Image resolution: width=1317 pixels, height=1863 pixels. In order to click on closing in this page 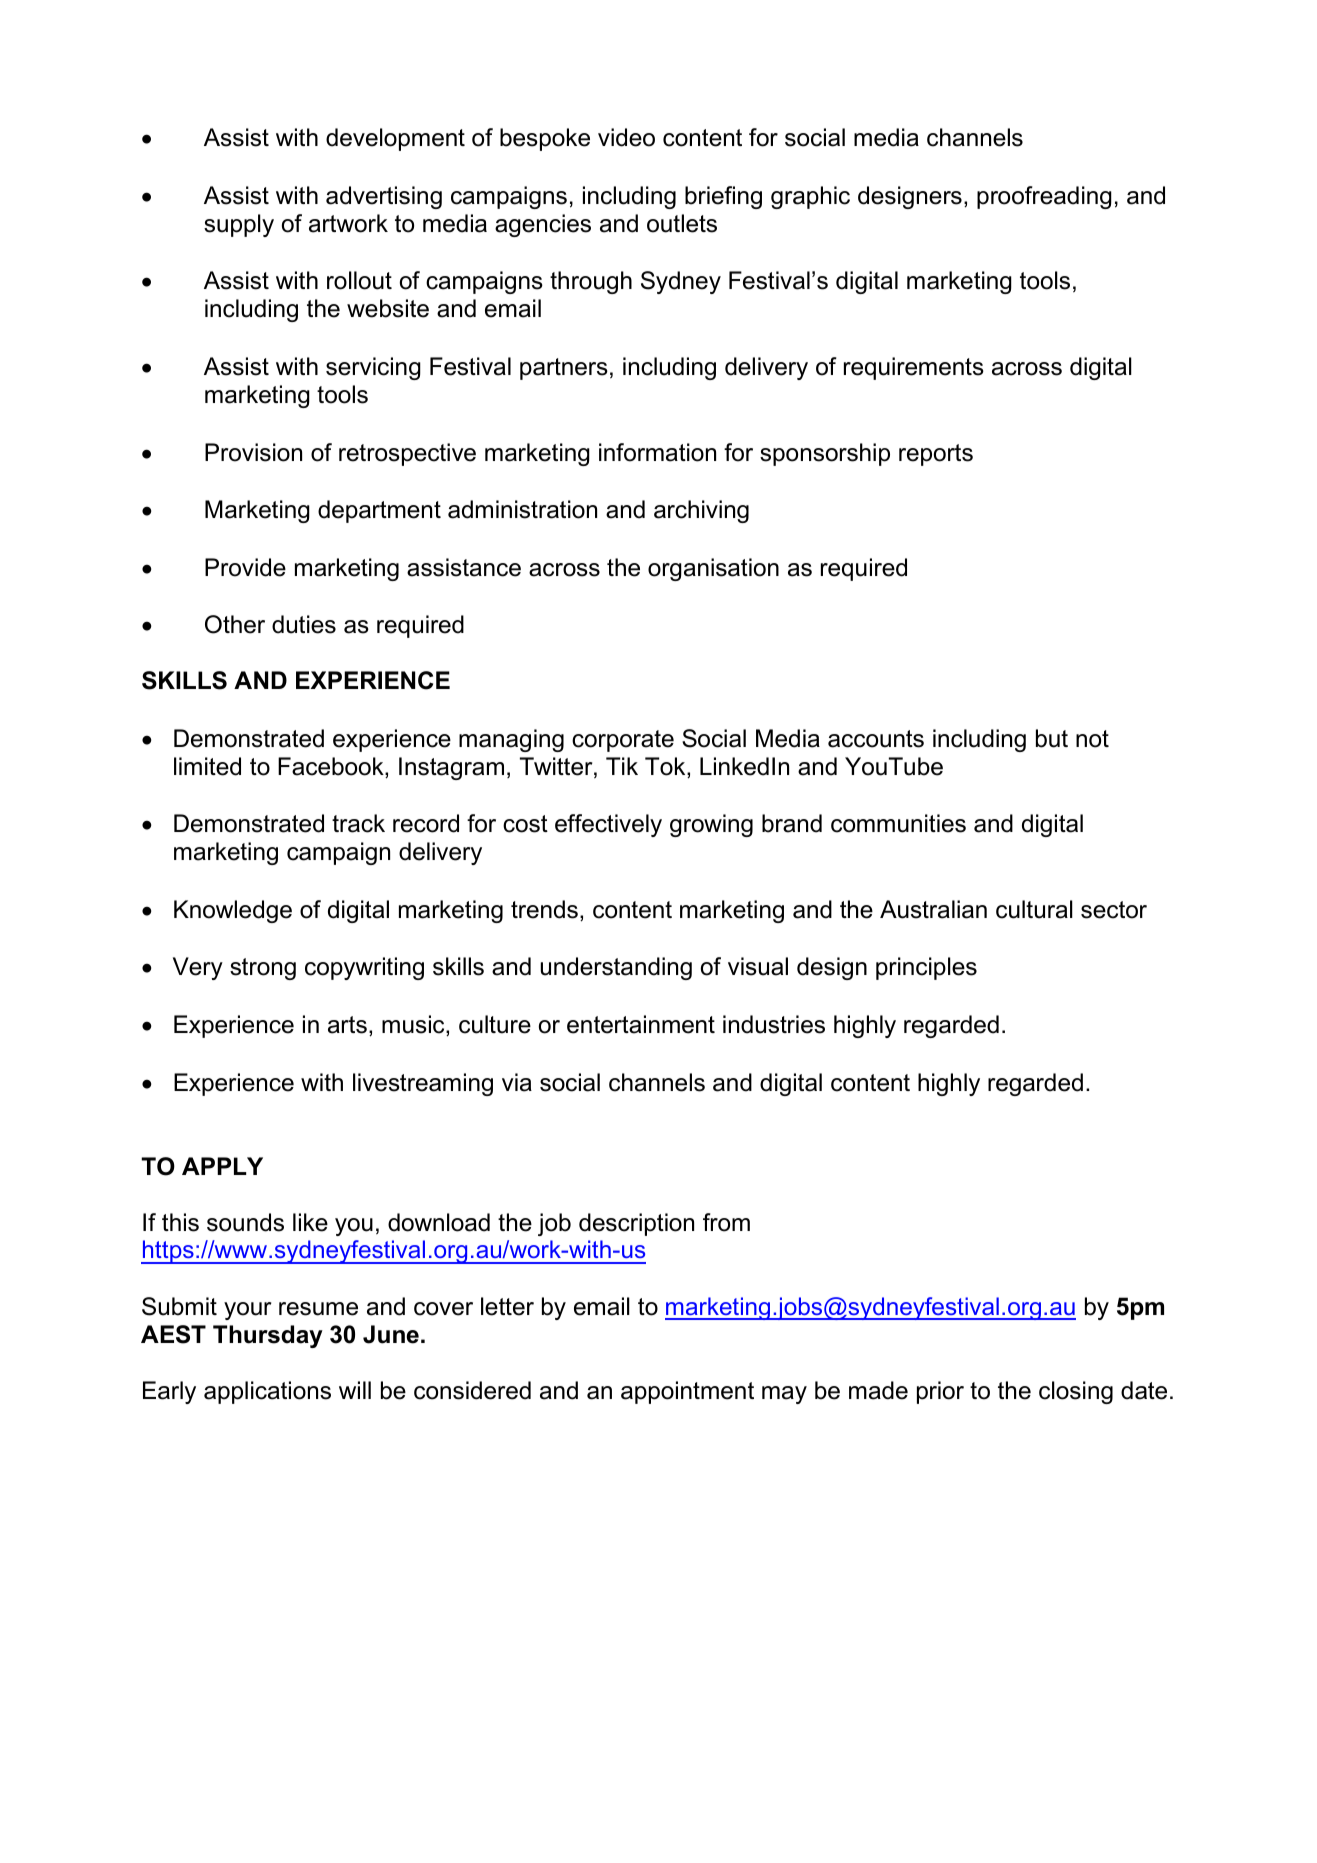, I will do `click(1076, 1392)`.
